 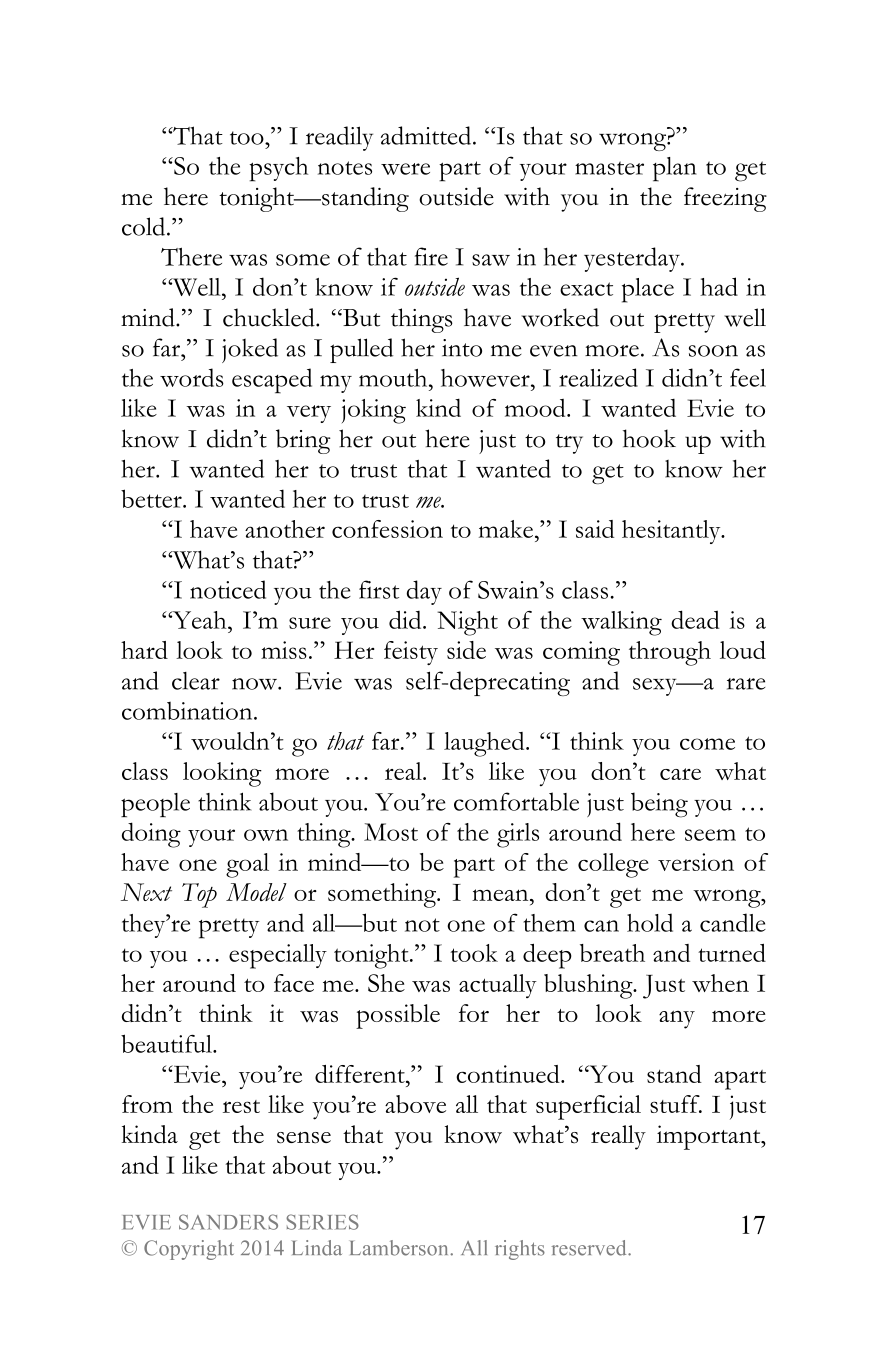 What do you see at coordinates (675, 169) in the screenshot?
I see `plan` at bounding box center [675, 169].
